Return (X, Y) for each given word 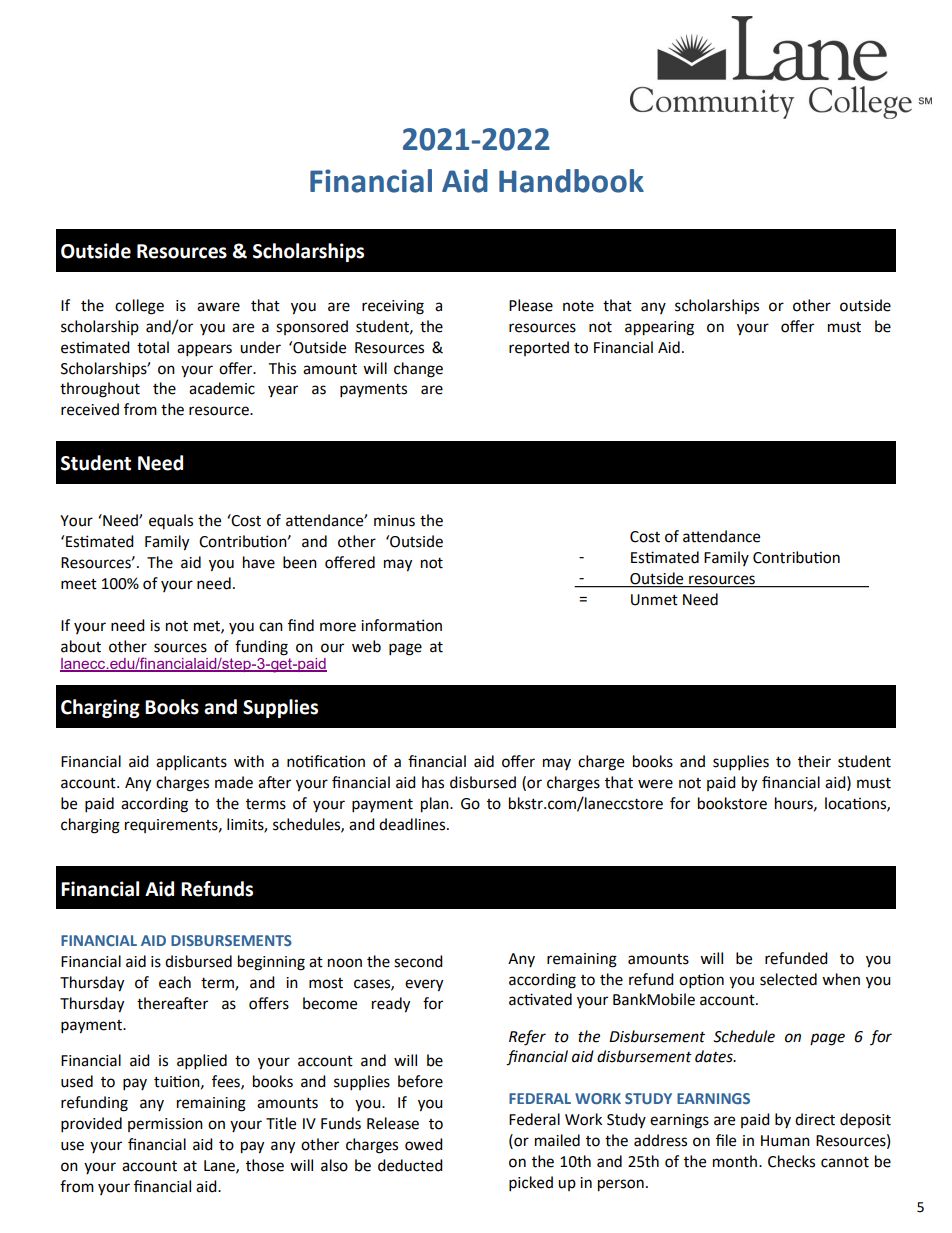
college (139, 307)
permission (165, 1125)
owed (424, 1144)
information (401, 625)
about (81, 646)
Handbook (571, 181)
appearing (659, 328)
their (814, 761)
